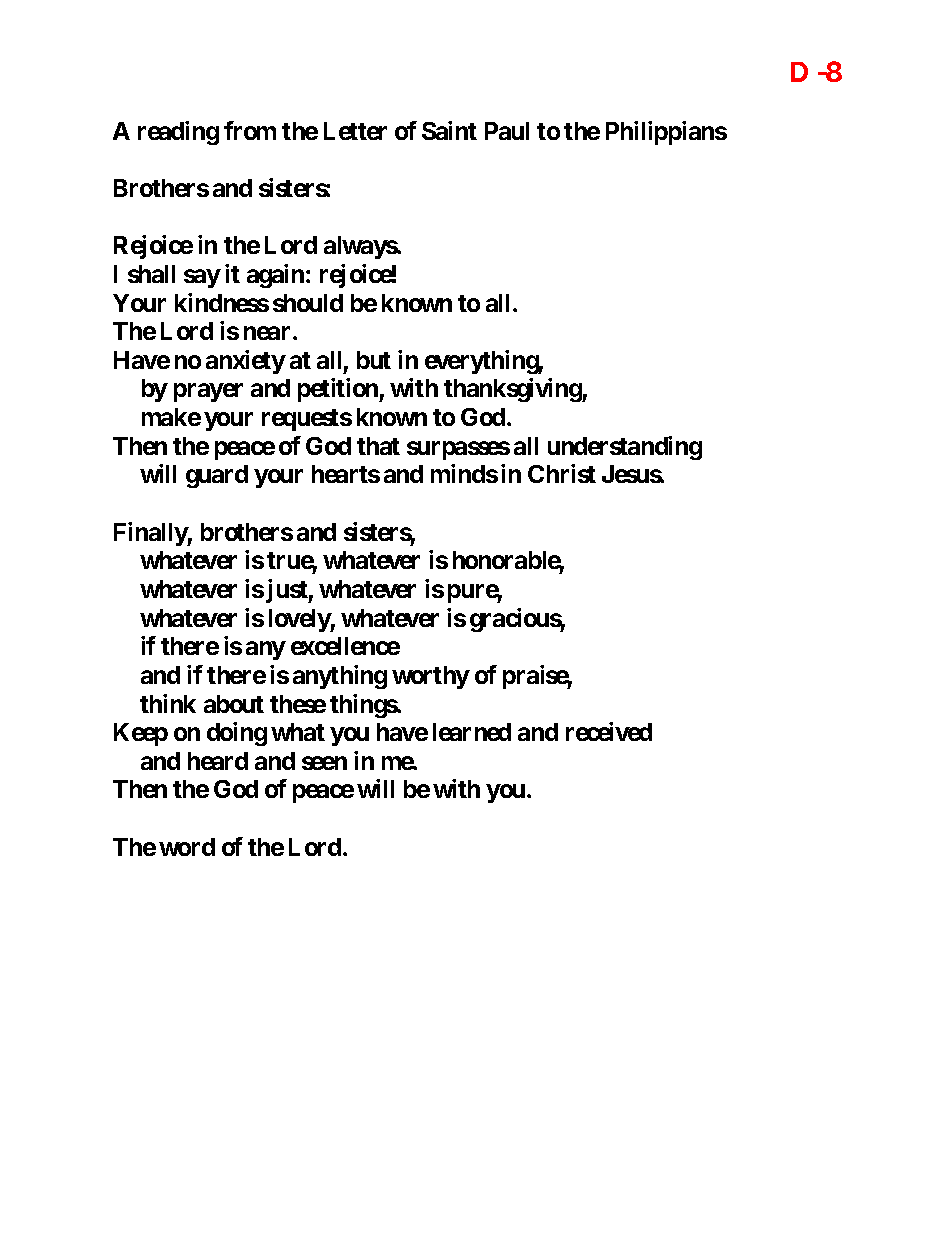 Image resolution: width=952 pixels, height=1233 pixels. Describe the element at coordinates (562, 473) in the screenshot. I see `Christ` at that location.
